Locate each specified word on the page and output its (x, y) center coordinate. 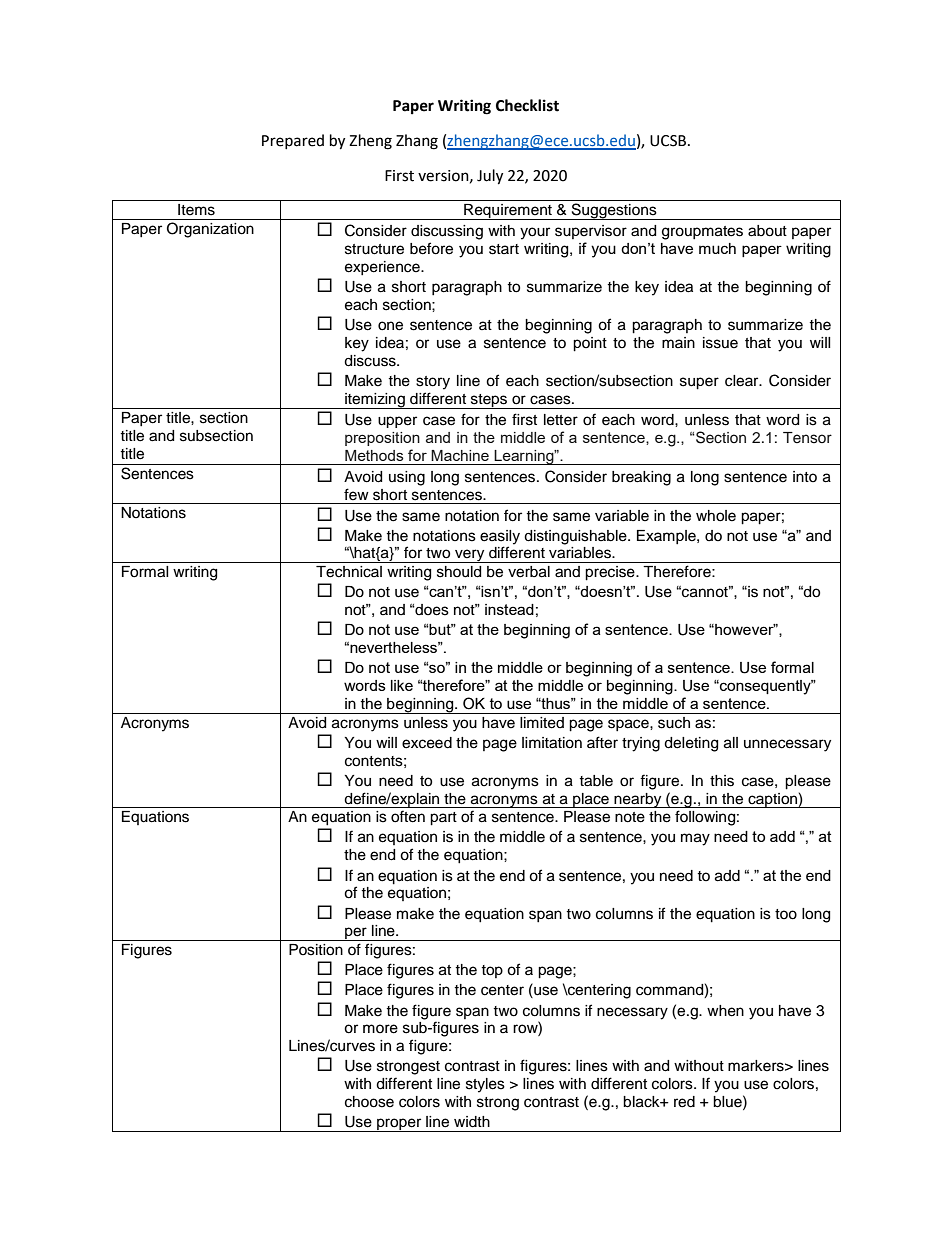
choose (369, 1102)
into (805, 476)
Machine (460, 455)
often (408, 816)
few (356, 494)
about (767, 231)
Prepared (293, 141)
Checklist (527, 105)
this (722, 781)
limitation (552, 743)
